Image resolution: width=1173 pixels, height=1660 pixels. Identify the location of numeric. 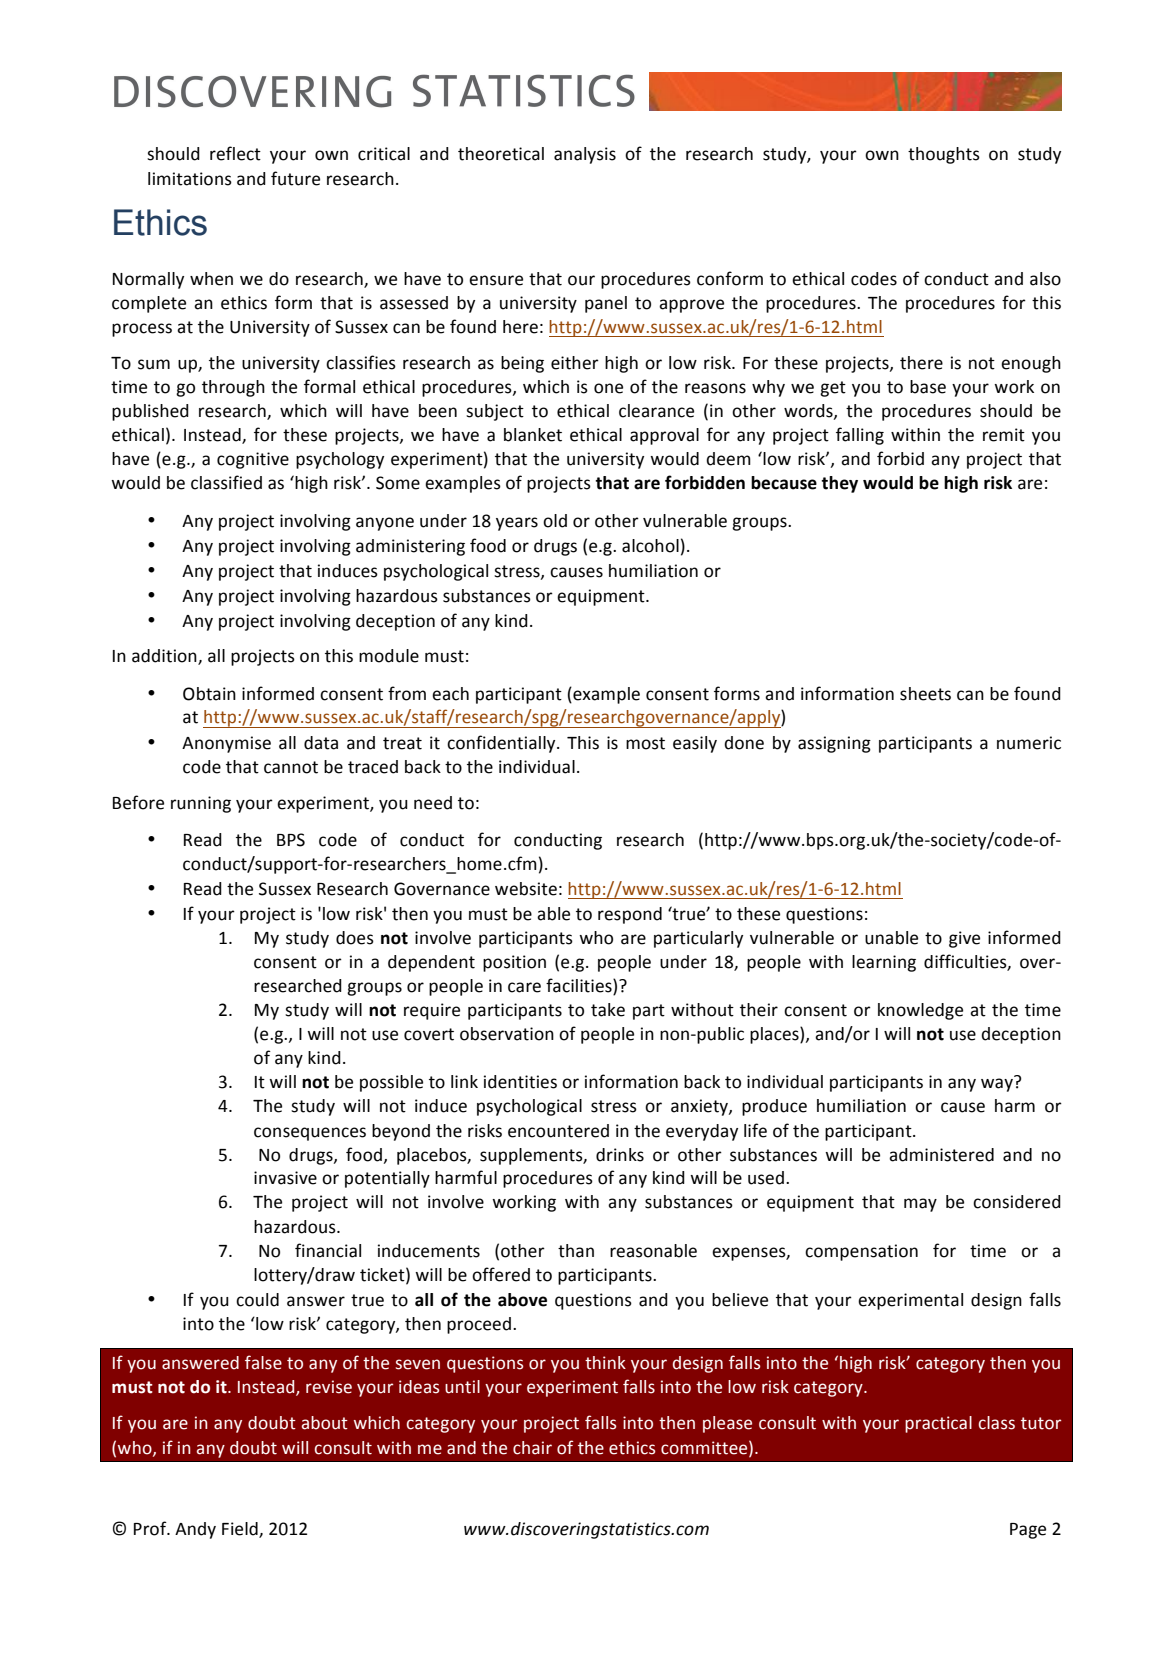
(1029, 743).
